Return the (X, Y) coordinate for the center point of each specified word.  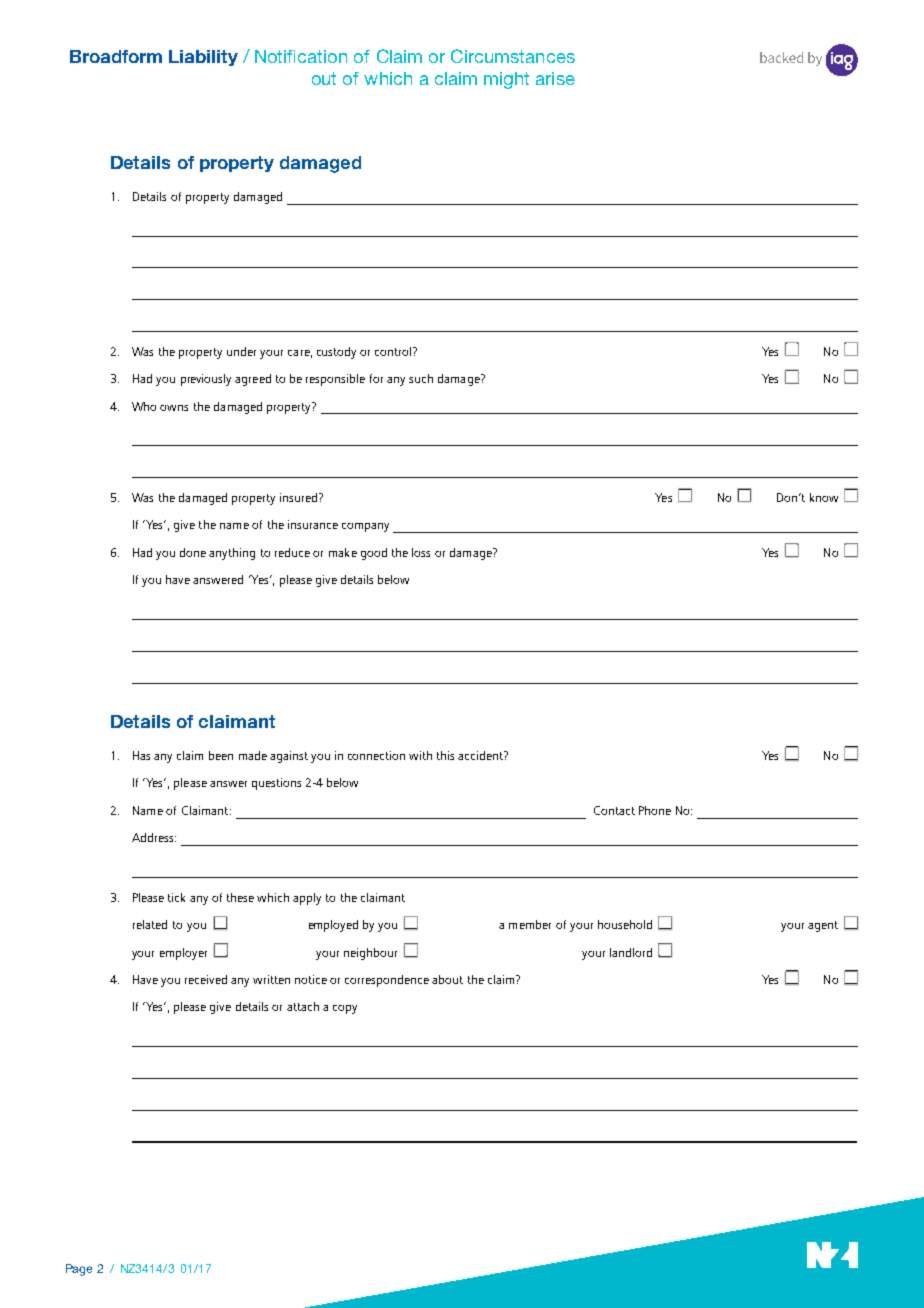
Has (141, 755)
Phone (655, 810)
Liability (203, 58)
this (445, 755)
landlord (631, 952)
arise (555, 78)
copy (345, 1009)
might (506, 80)
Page (79, 1270)
